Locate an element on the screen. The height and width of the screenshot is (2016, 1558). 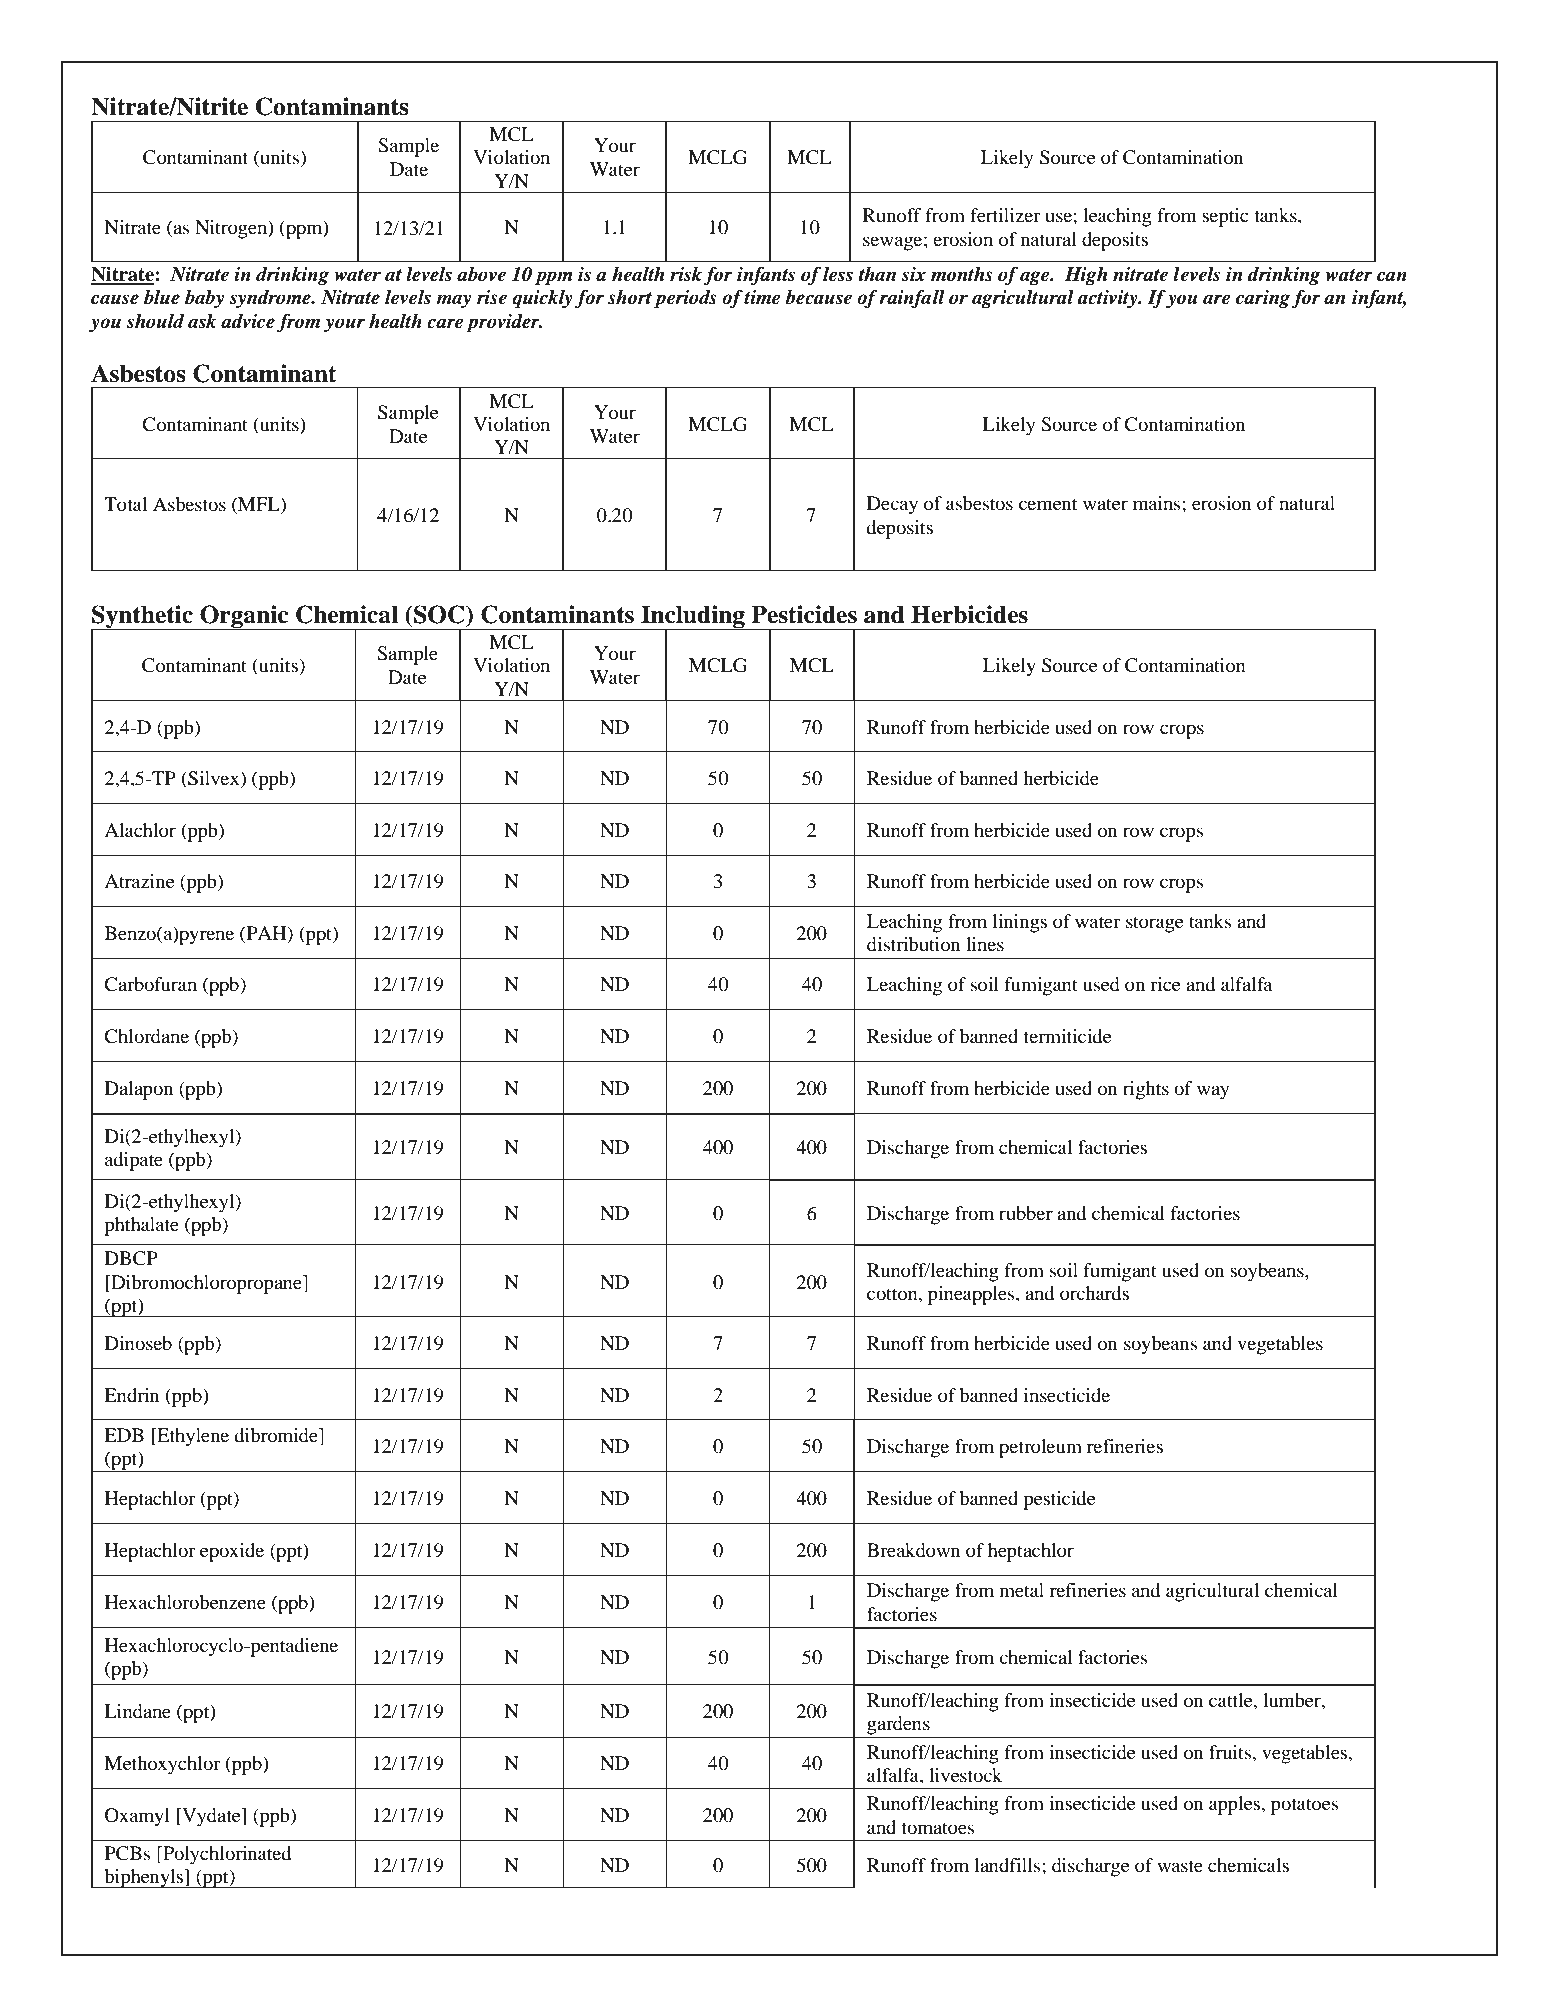
orchards is located at coordinates (1094, 1293).
